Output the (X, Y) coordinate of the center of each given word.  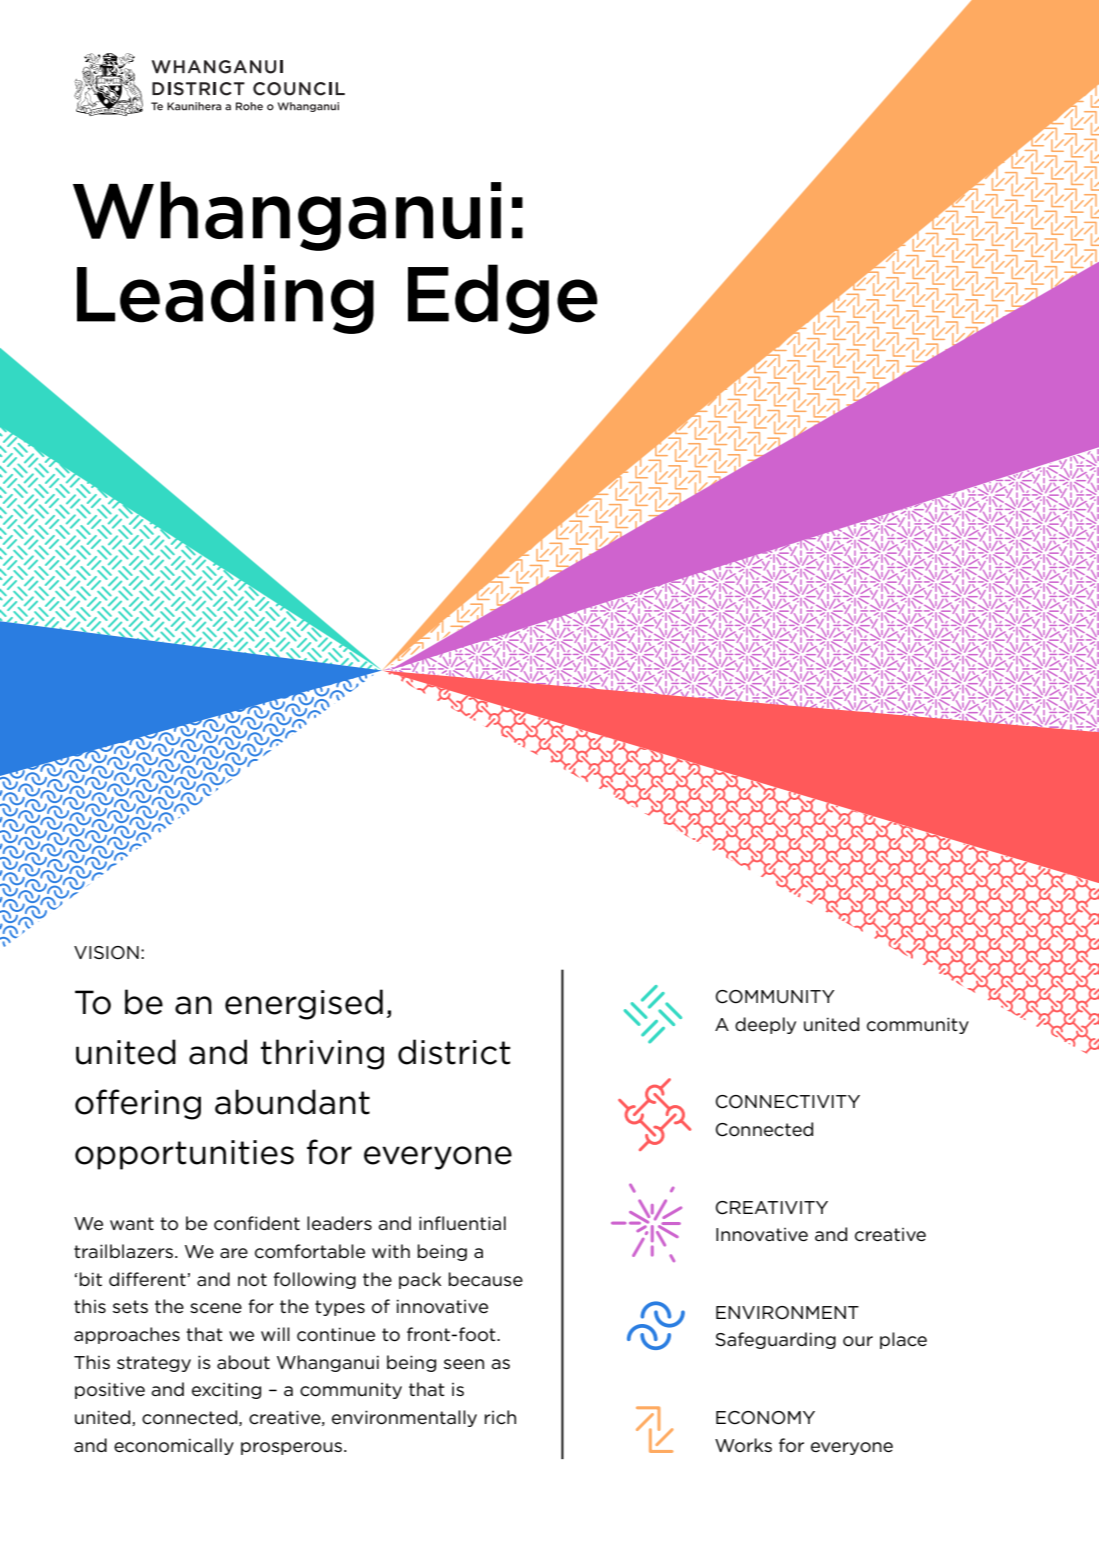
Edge (502, 299)
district (454, 1052)
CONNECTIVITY (788, 1102)
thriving (322, 1054)
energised (304, 1004)
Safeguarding (776, 1340)
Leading (225, 299)
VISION (106, 953)
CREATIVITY (772, 1208)
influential (462, 1223)
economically (174, 1446)
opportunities (184, 1155)
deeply (765, 1025)
